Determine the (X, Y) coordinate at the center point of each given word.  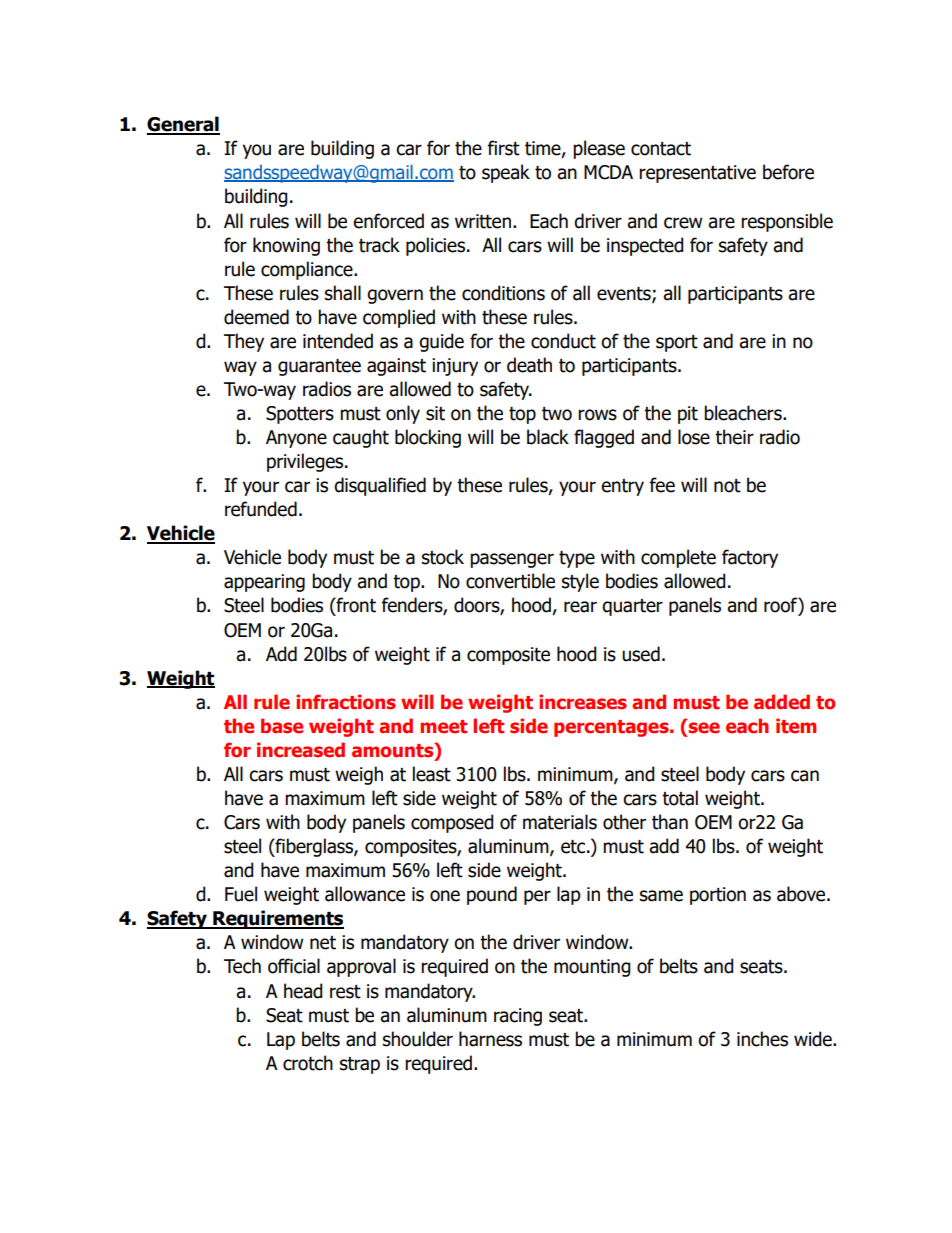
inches (762, 1039)
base (282, 726)
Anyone (296, 439)
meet (443, 727)
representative (697, 174)
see (704, 728)
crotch (308, 1063)
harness (490, 1039)
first (504, 148)
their (734, 437)
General (183, 125)
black (548, 437)
